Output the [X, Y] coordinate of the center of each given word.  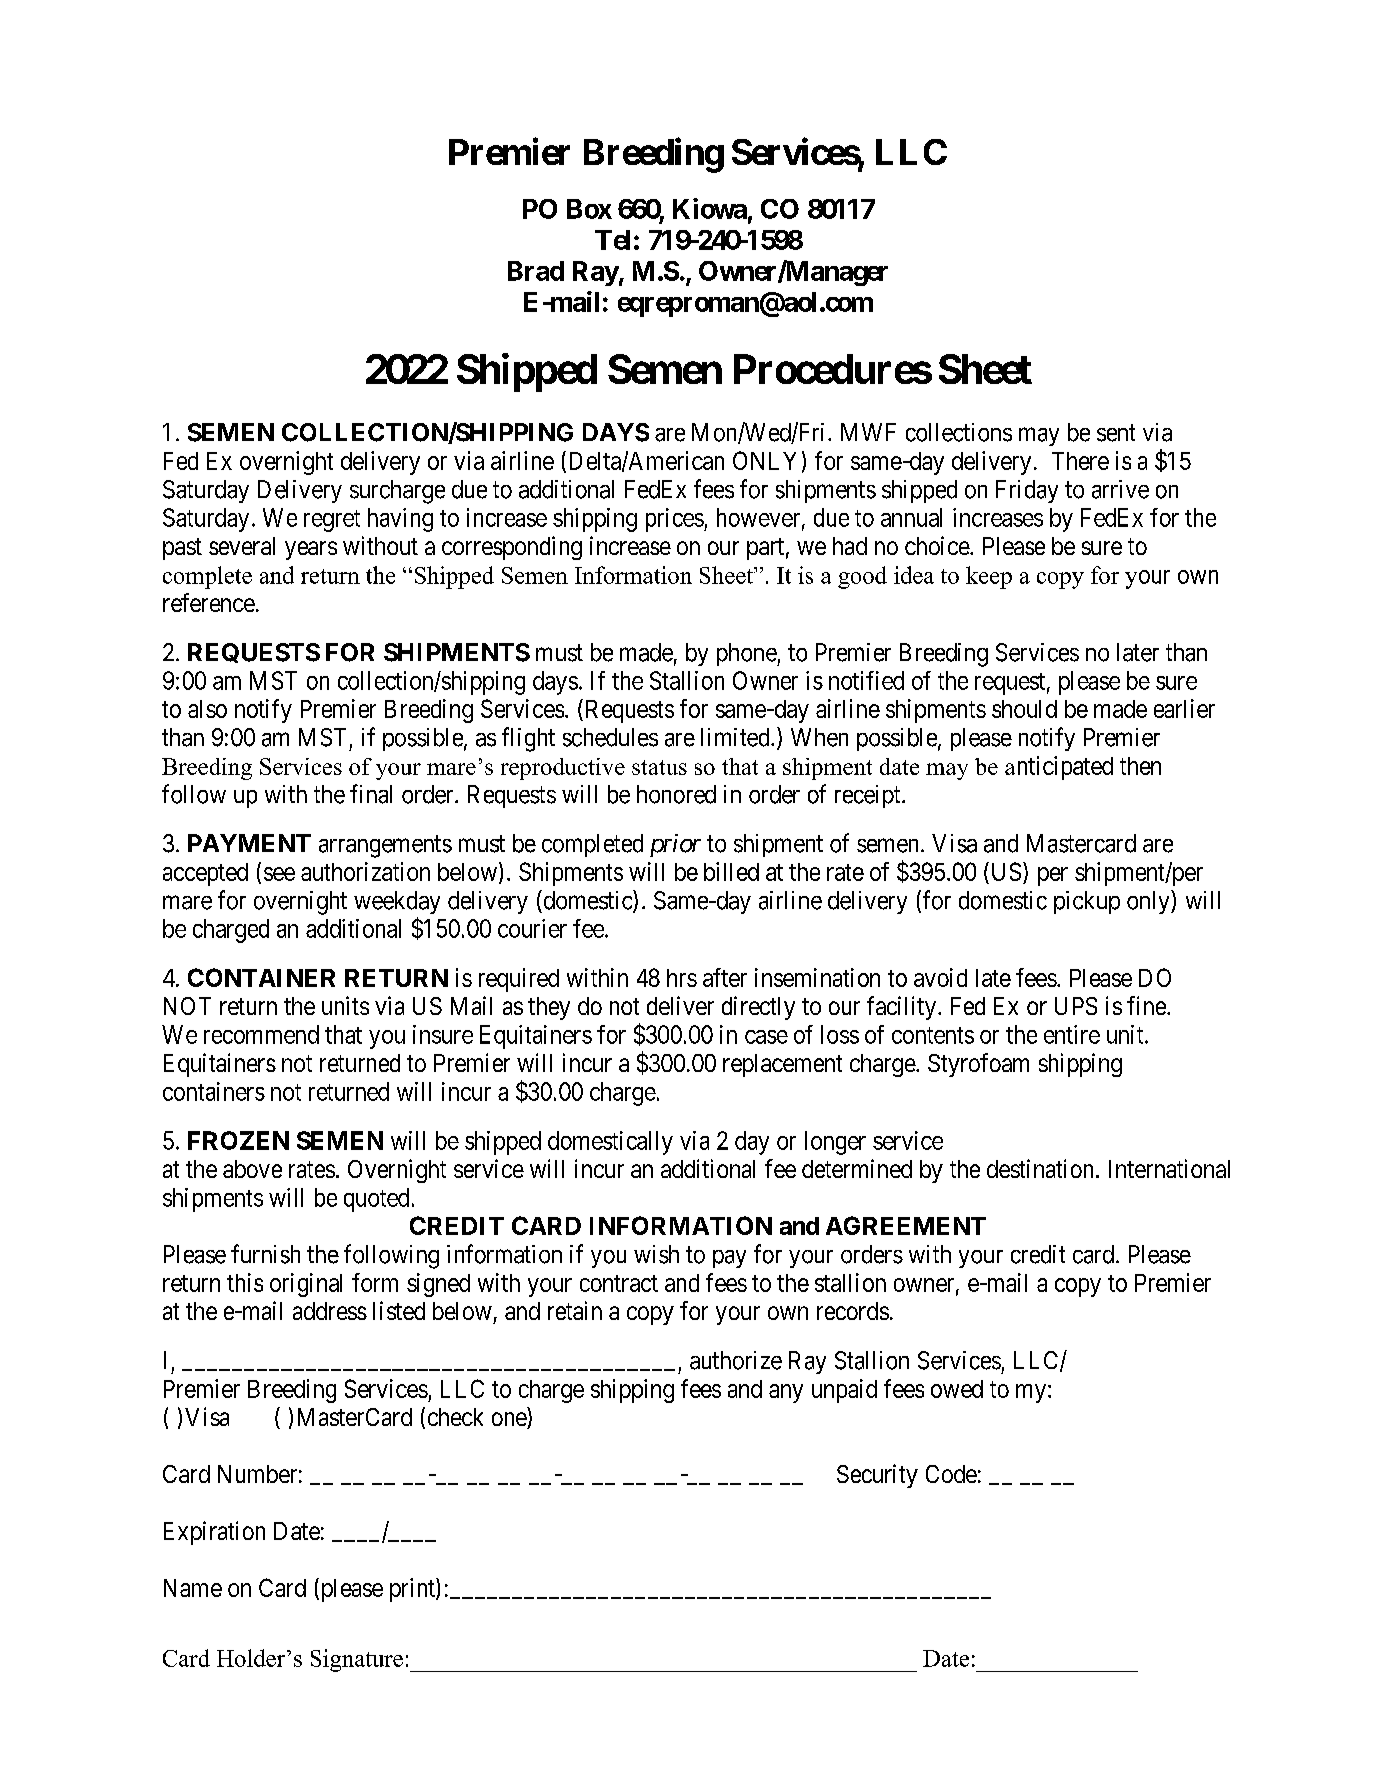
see [279, 874]
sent [1116, 433]
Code [951, 1474]
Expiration [214, 1533]
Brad [536, 271]
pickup [1087, 902]
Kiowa [710, 208]
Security [877, 1476]
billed [731, 871]
